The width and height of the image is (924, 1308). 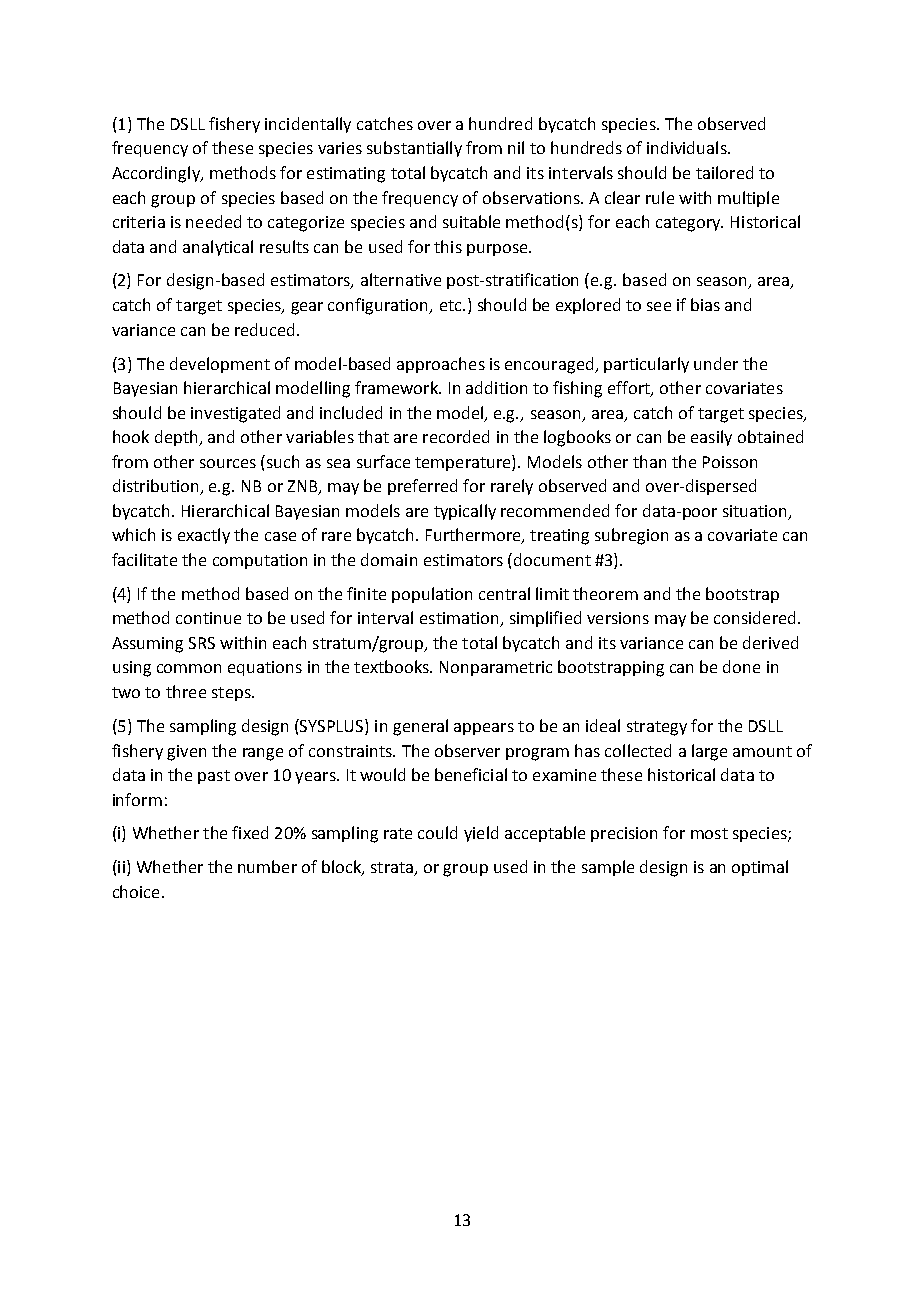 What do you see at coordinates (414, 149) in the image?
I see `substantially` at bounding box center [414, 149].
